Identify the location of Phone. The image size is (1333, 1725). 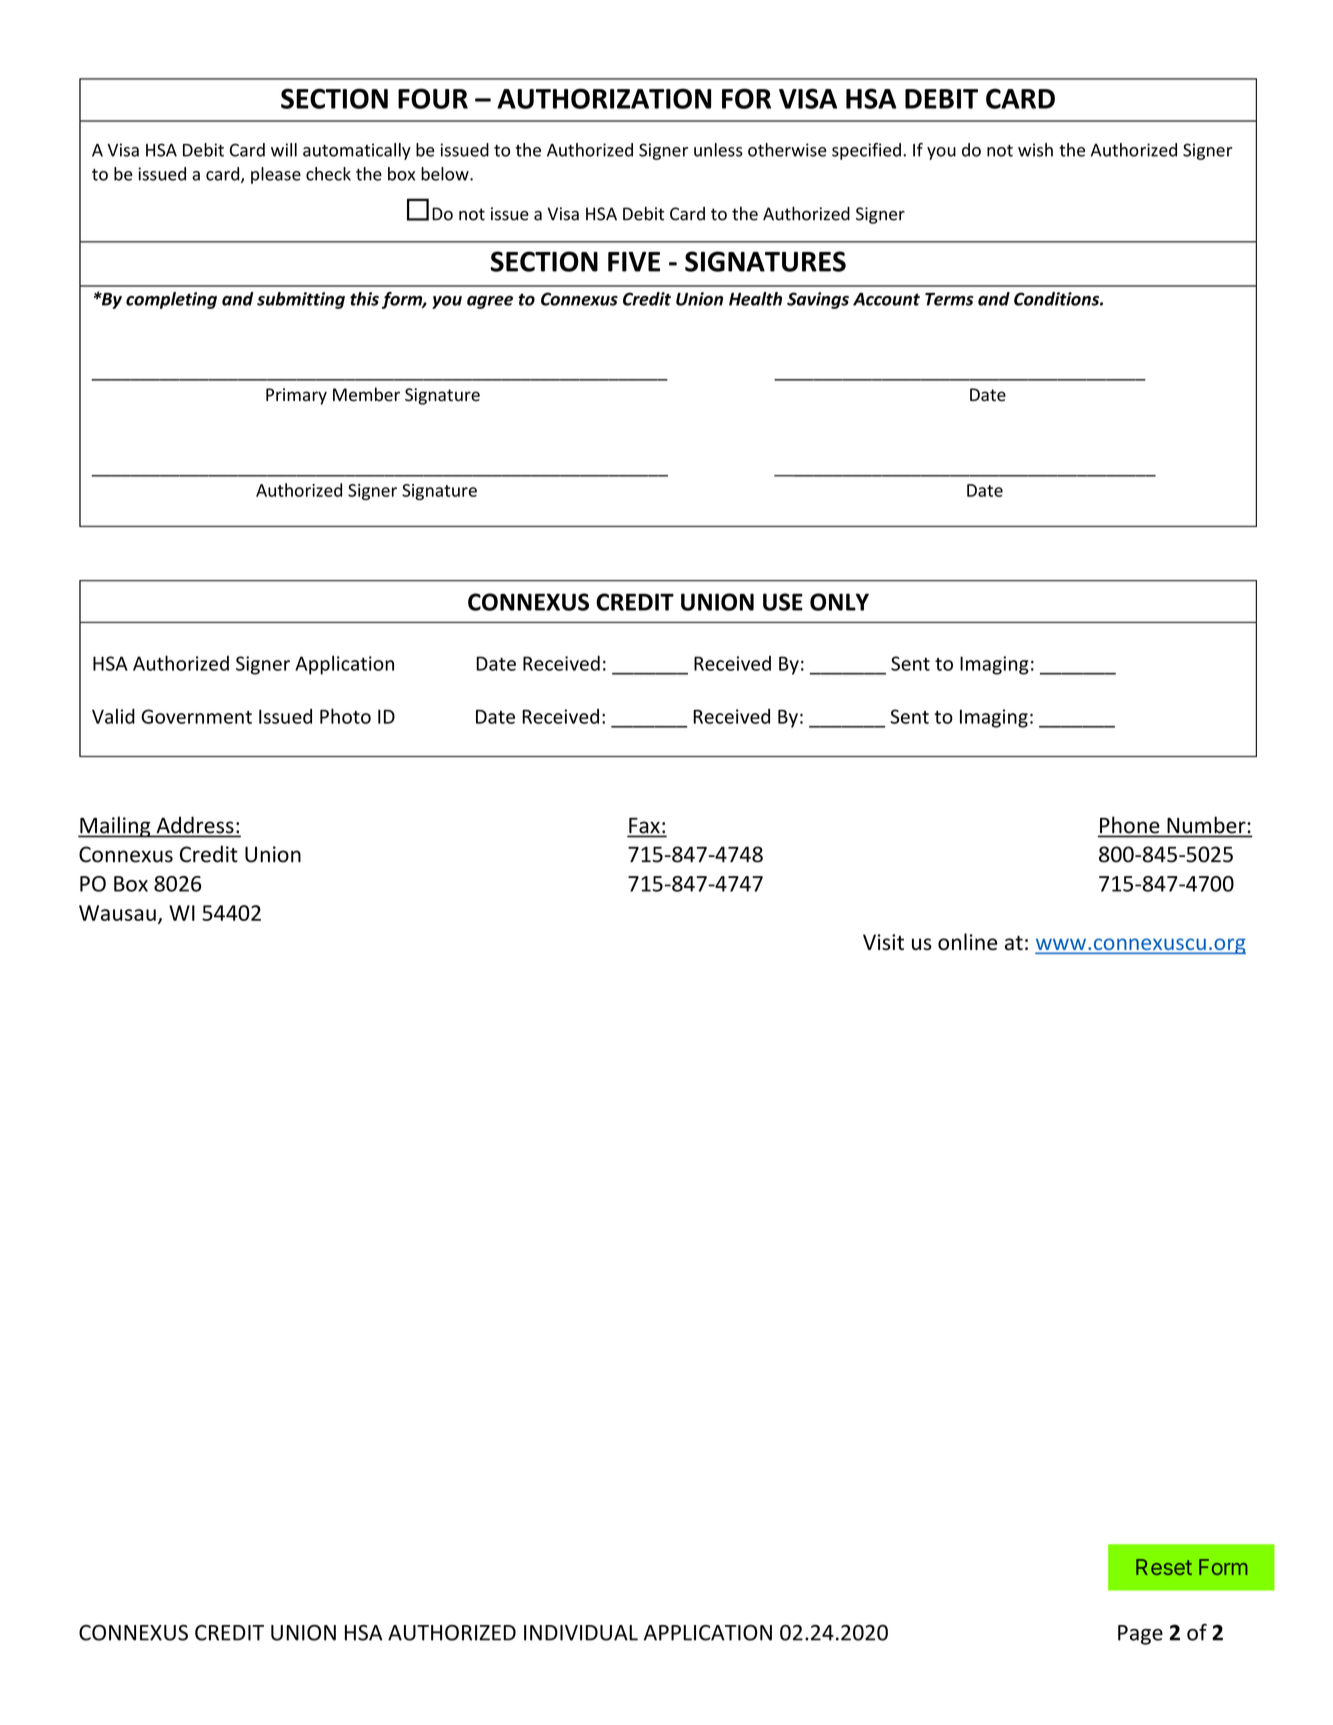
(1129, 826).
